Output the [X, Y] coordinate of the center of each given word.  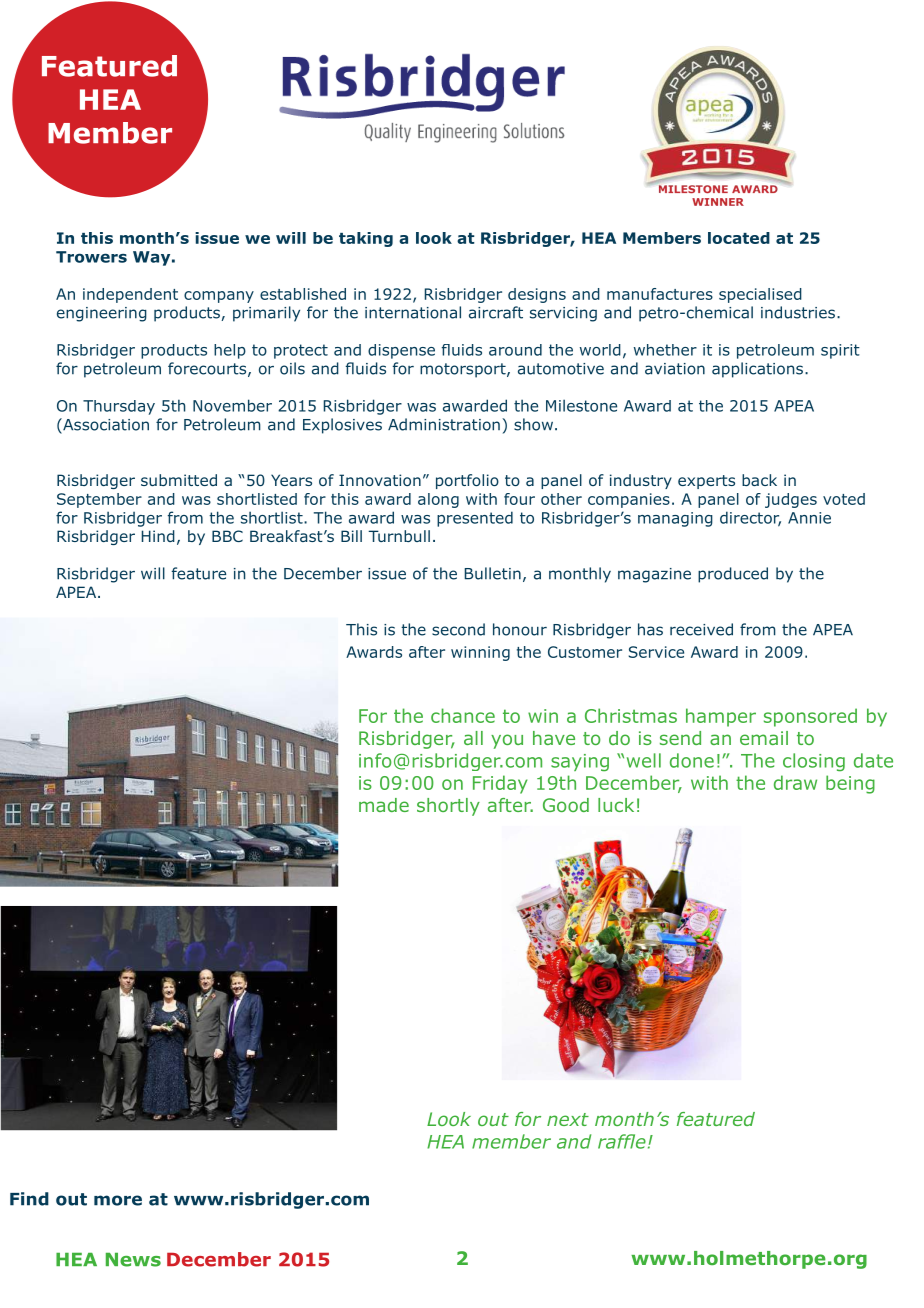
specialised [760, 295]
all [473, 738]
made [384, 805]
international [413, 312]
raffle [622, 1141]
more [118, 1200]
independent [130, 295]
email [764, 738]
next [568, 1119]
